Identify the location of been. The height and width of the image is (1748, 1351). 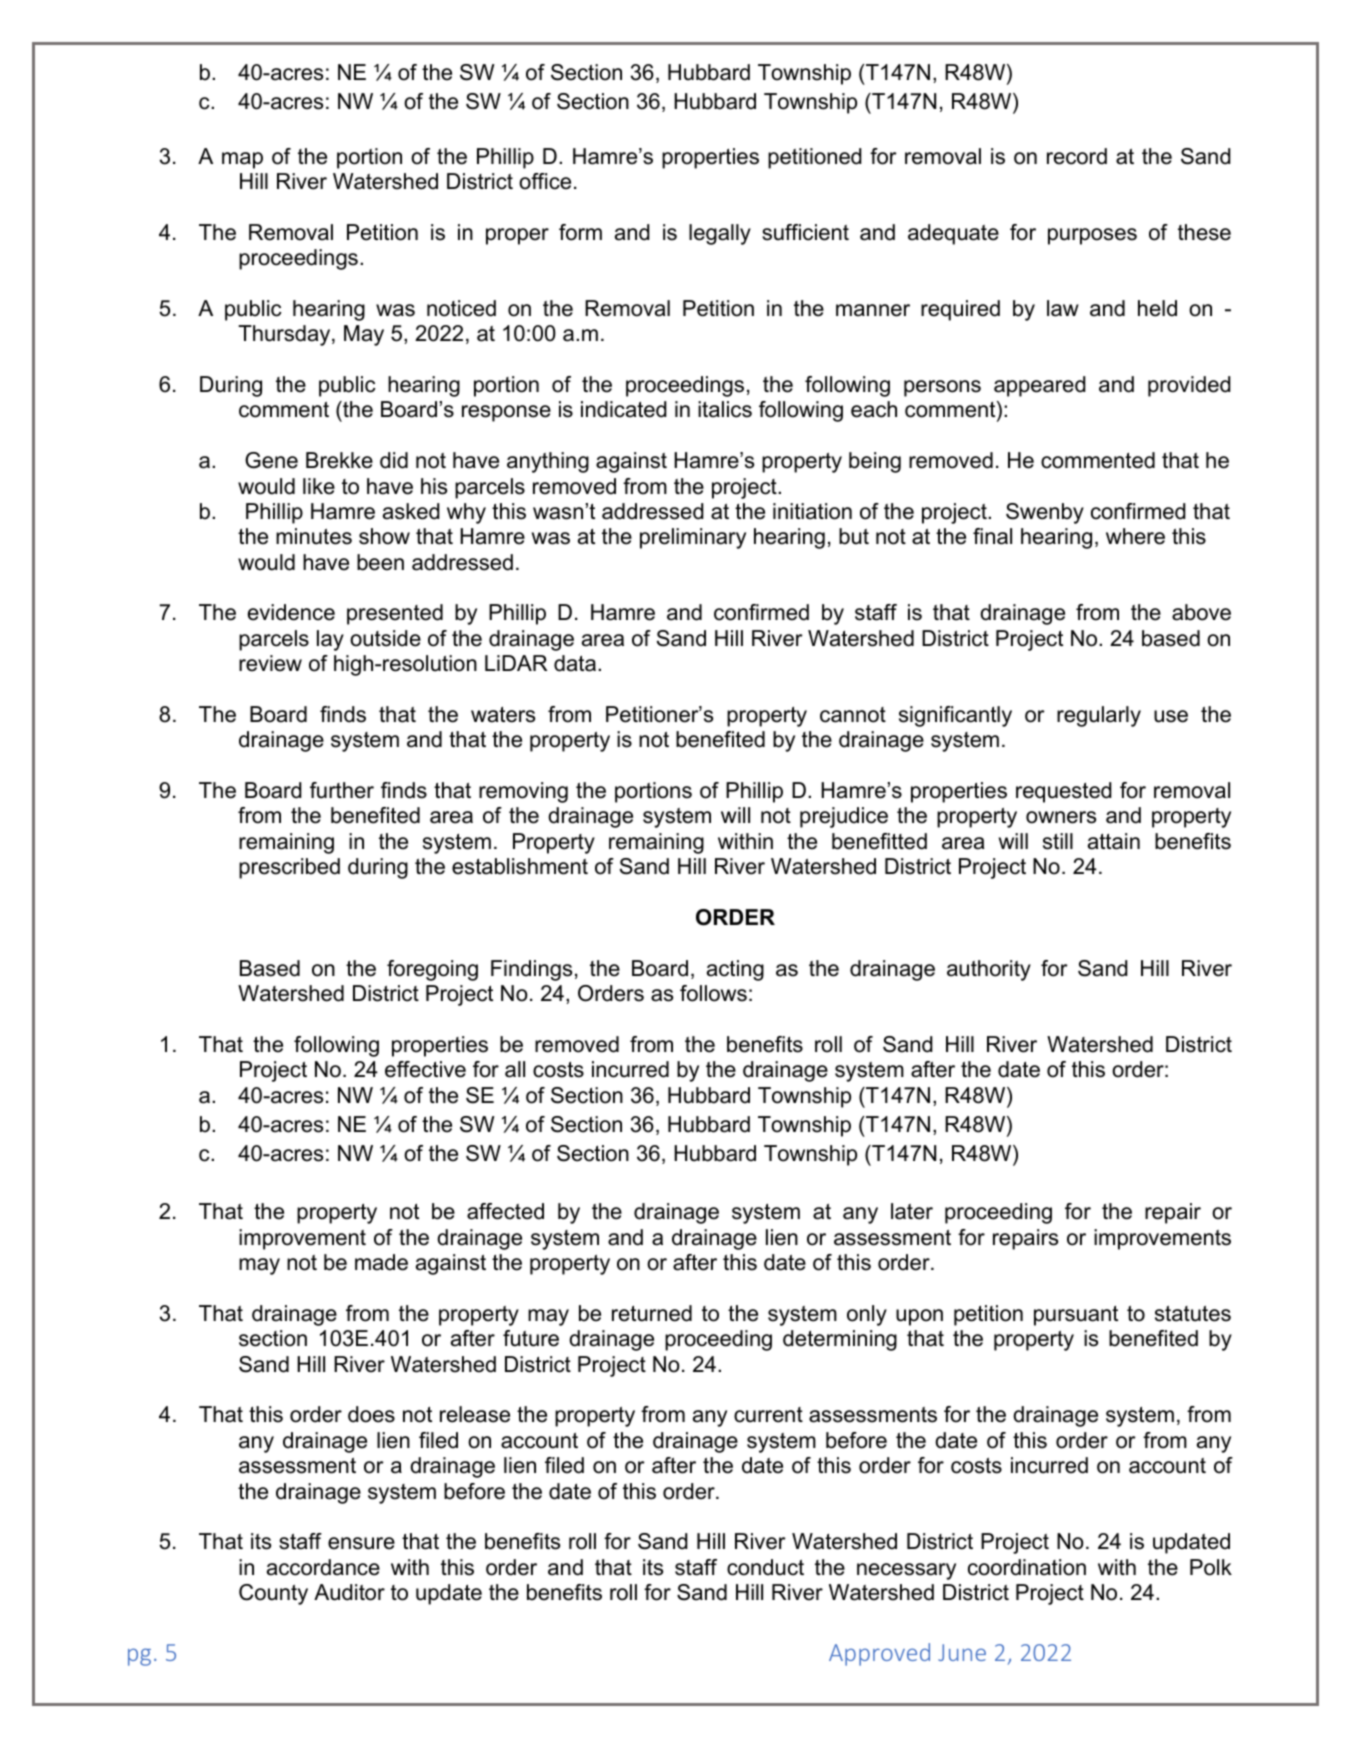
(380, 562).
